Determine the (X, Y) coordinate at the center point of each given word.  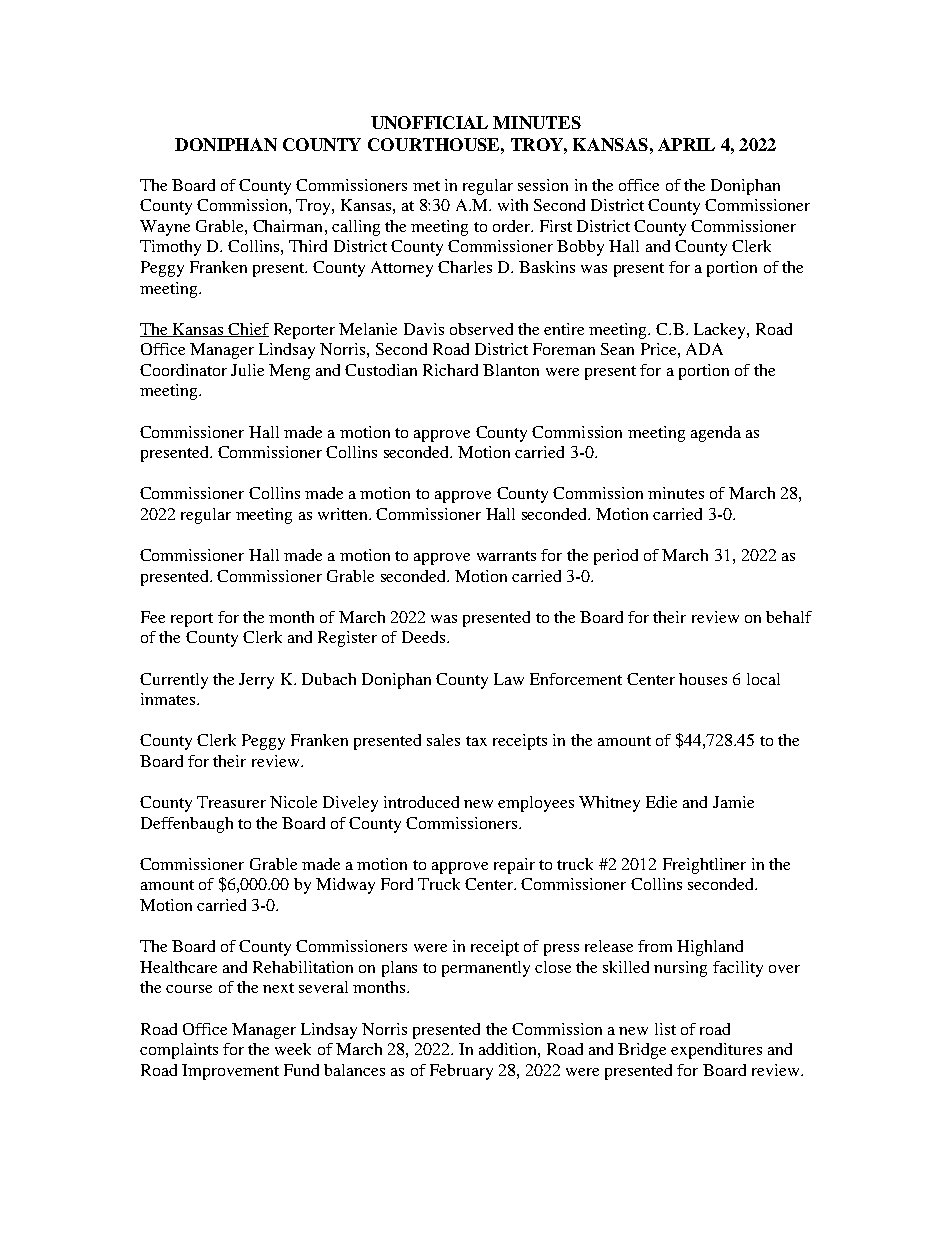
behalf (789, 617)
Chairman (289, 226)
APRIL (686, 144)
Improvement (230, 1072)
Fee (153, 617)
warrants (506, 556)
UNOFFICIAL (429, 122)
